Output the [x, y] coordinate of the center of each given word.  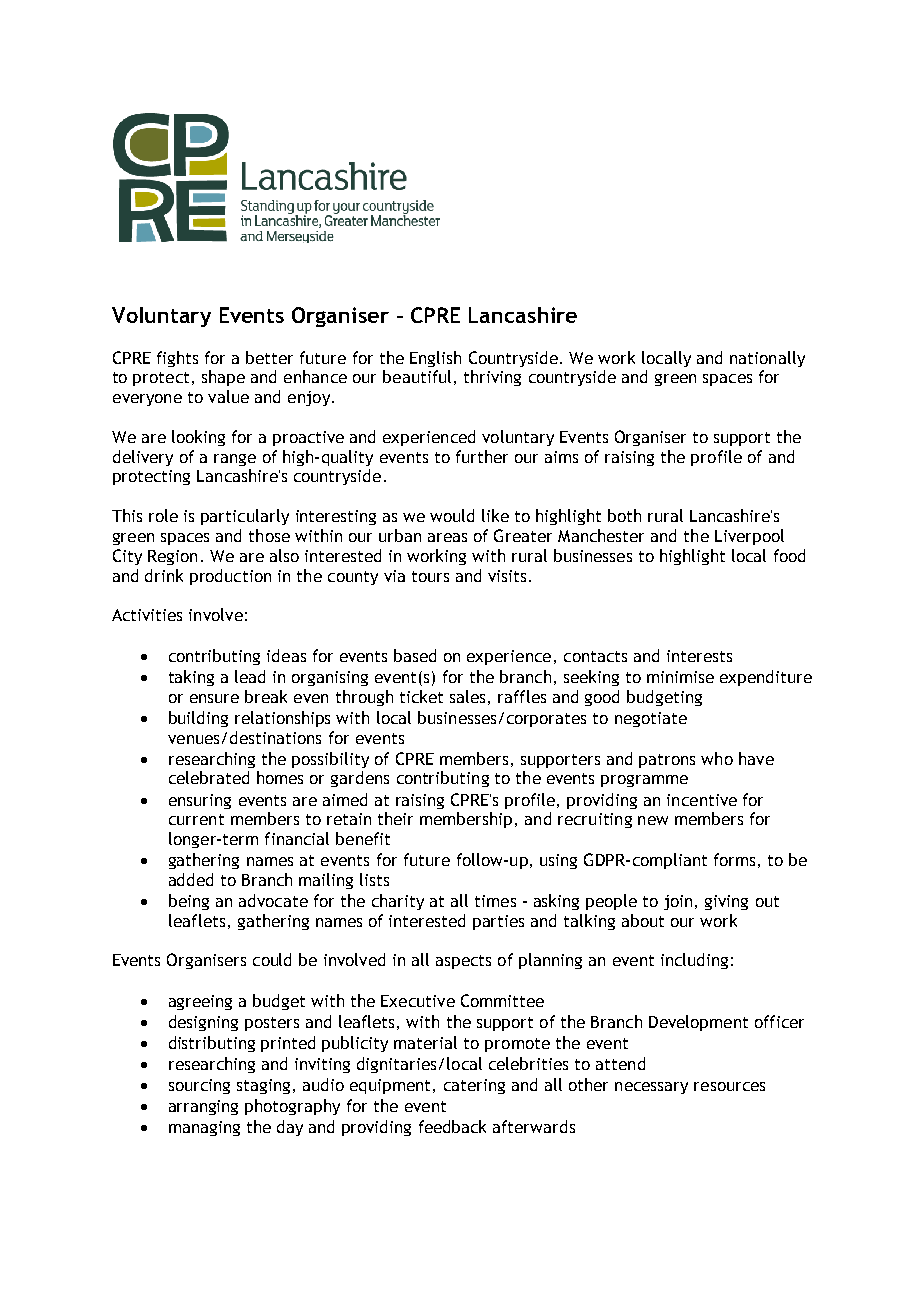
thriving [492, 378]
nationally [767, 359]
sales [467, 696]
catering [474, 1086]
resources [729, 1086]
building [198, 719]
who [717, 758]
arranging [203, 1107]
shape [223, 378]
